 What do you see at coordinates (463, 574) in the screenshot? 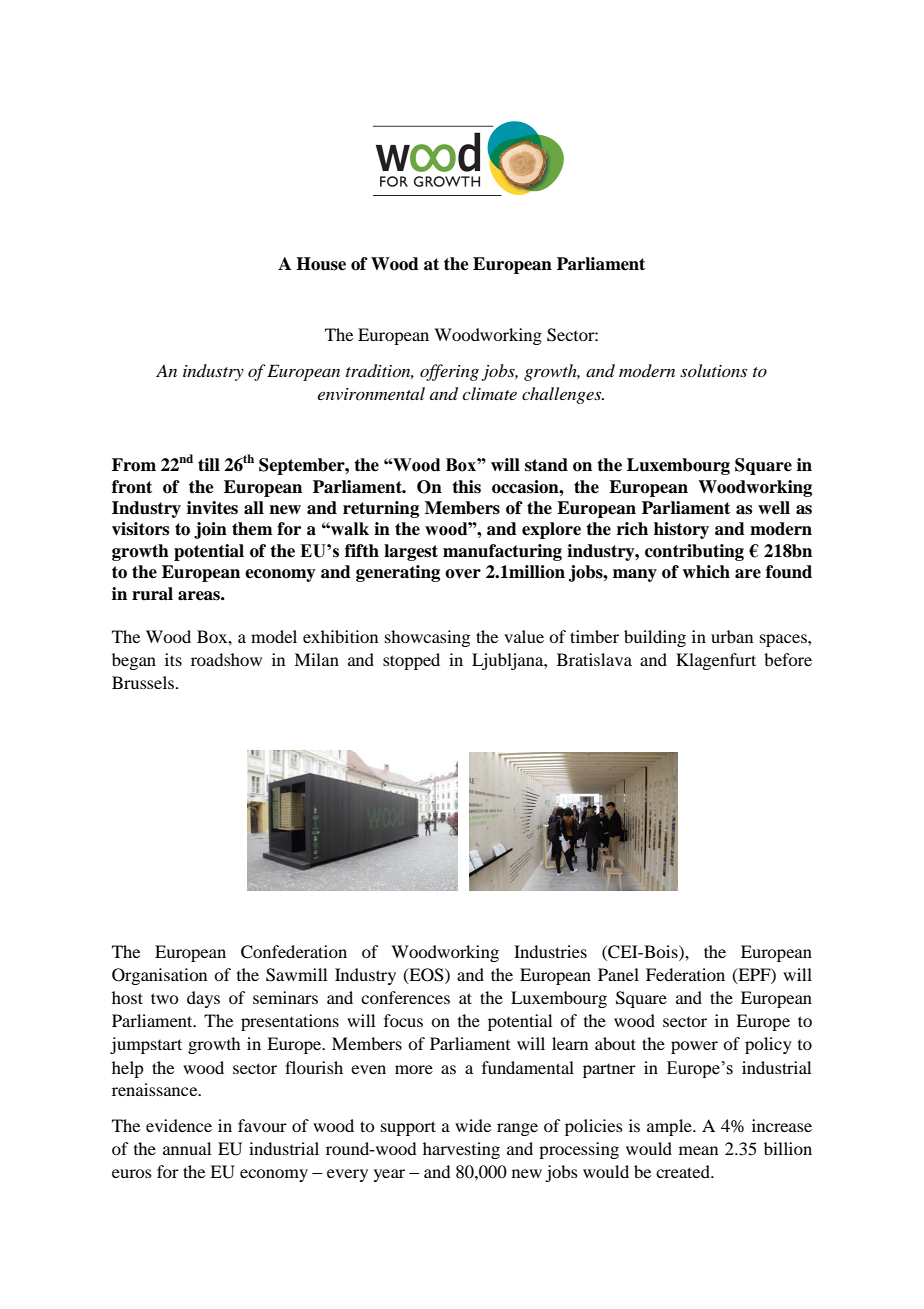
I see `over` at bounding box center [463, 574].
